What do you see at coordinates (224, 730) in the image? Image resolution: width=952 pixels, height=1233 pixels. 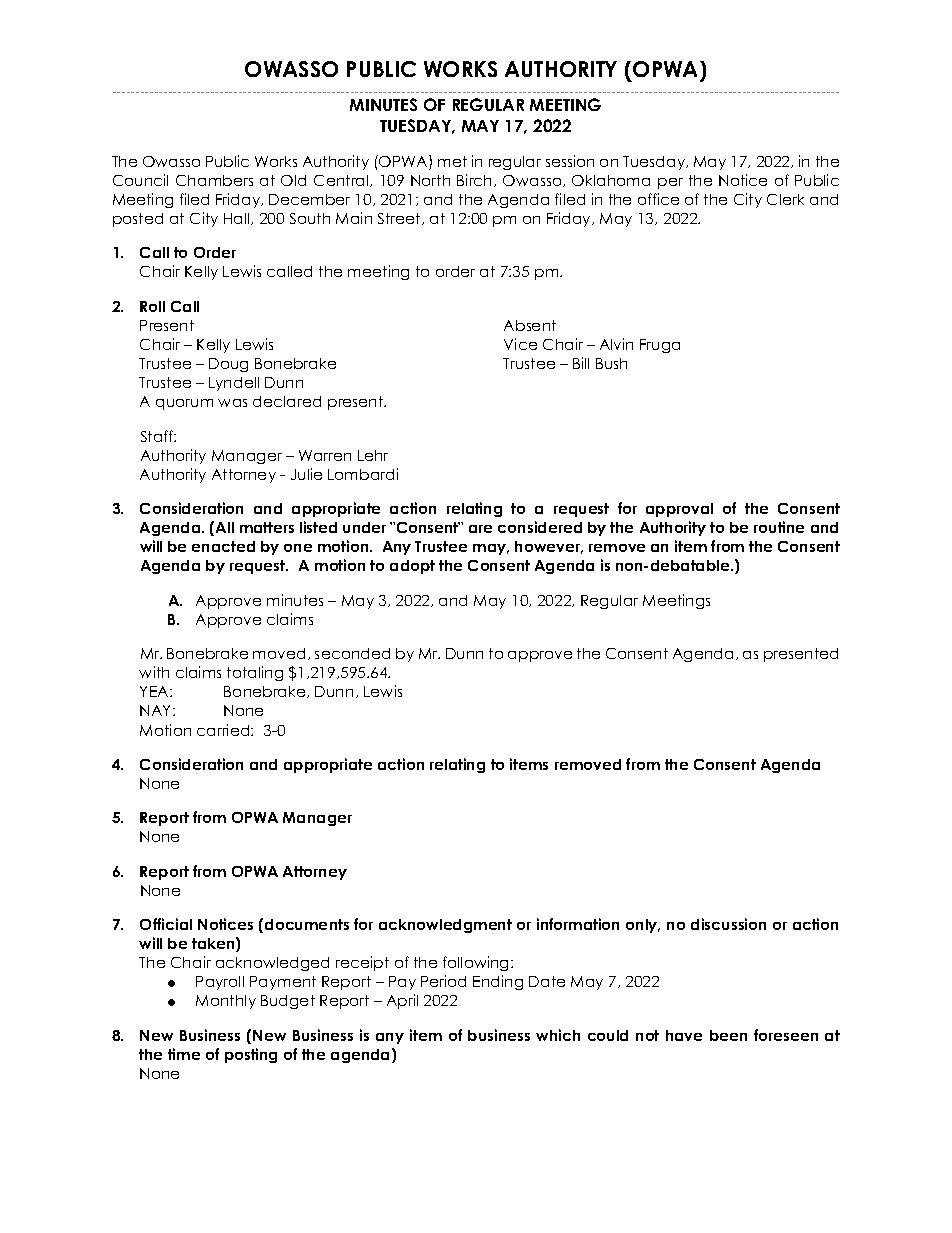 I see `carried` at bounding box center [224, 730].
